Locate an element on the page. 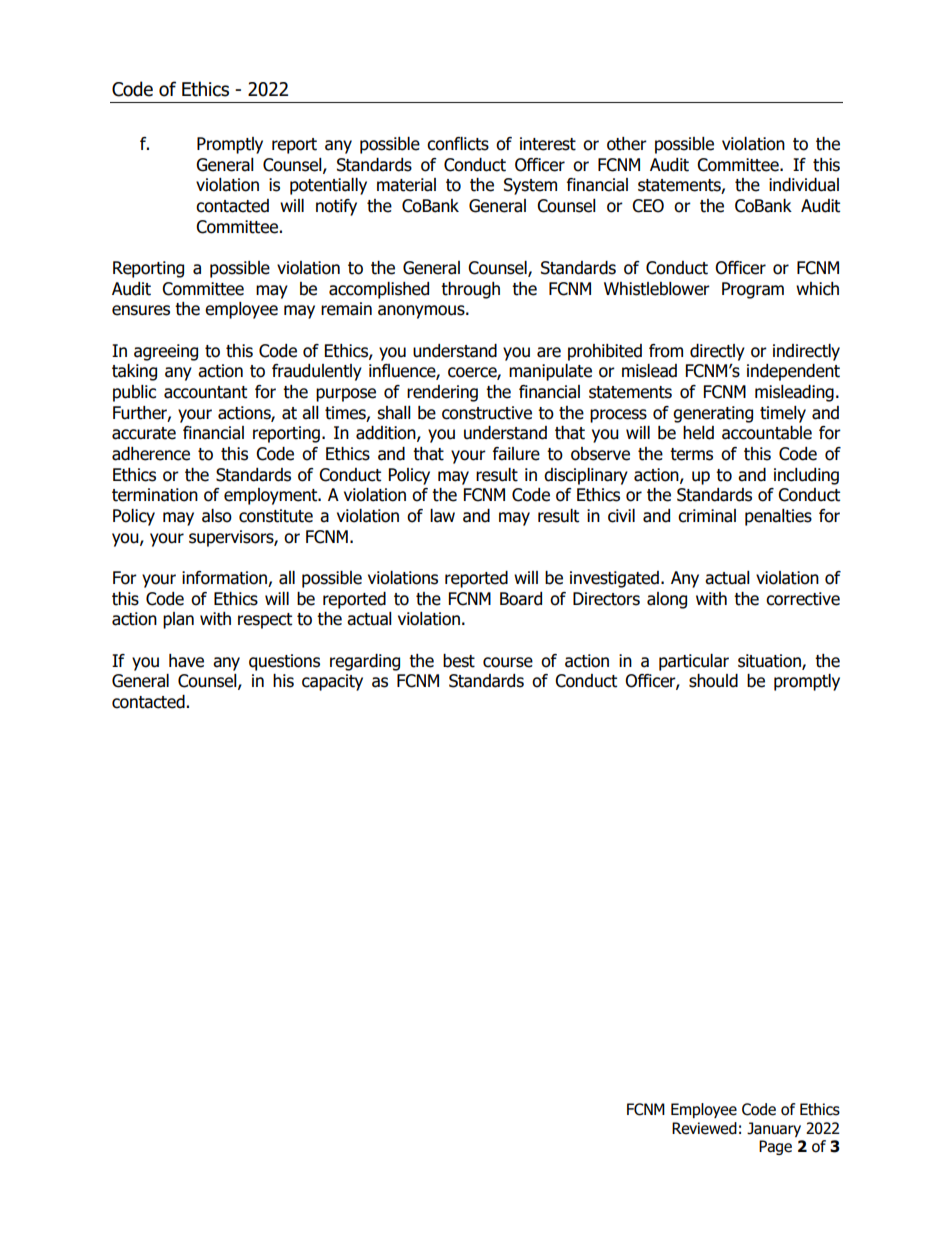  January is located at coordinates (774, 1129).
